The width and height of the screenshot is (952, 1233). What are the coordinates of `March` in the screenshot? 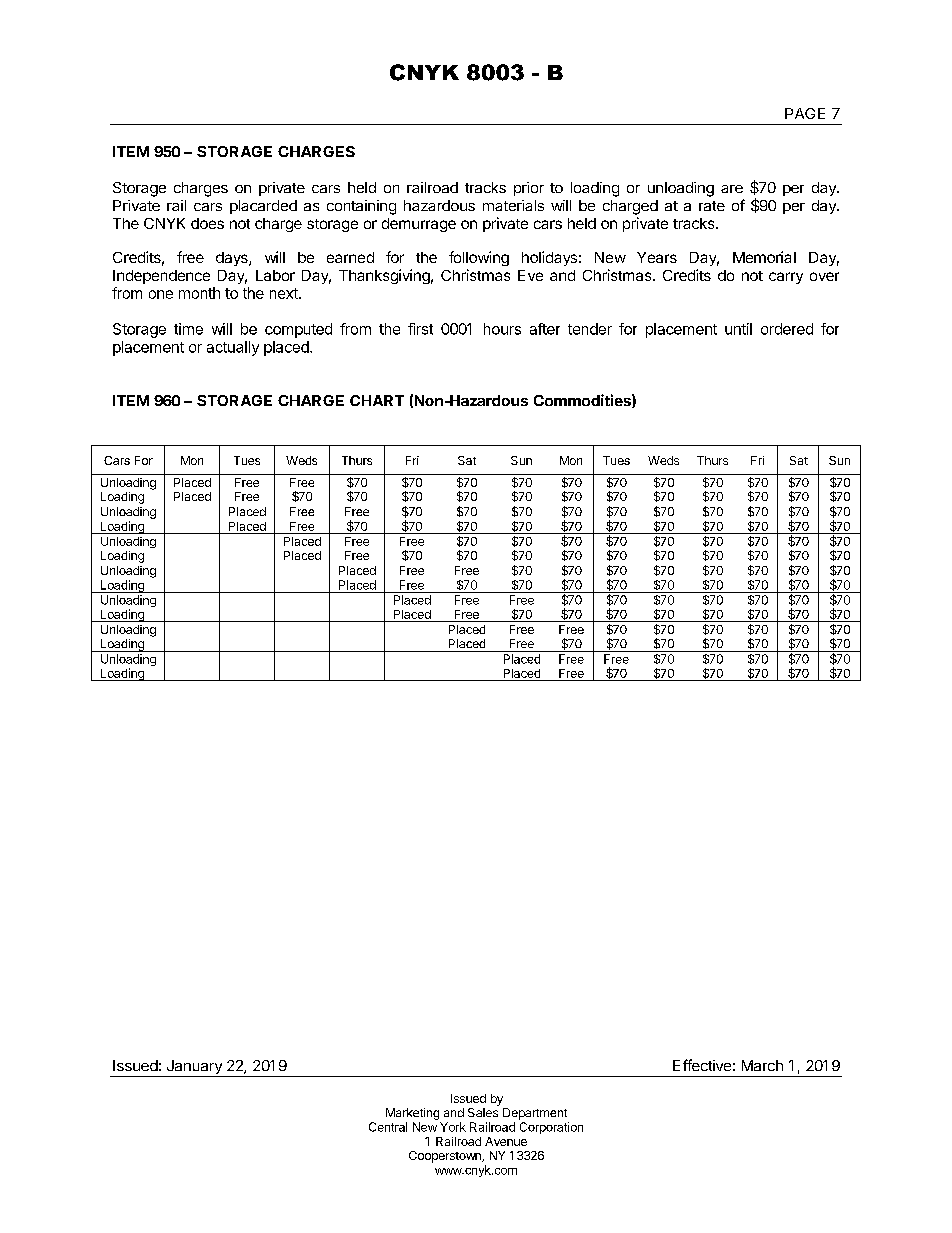 It's located at (762, 1065).
